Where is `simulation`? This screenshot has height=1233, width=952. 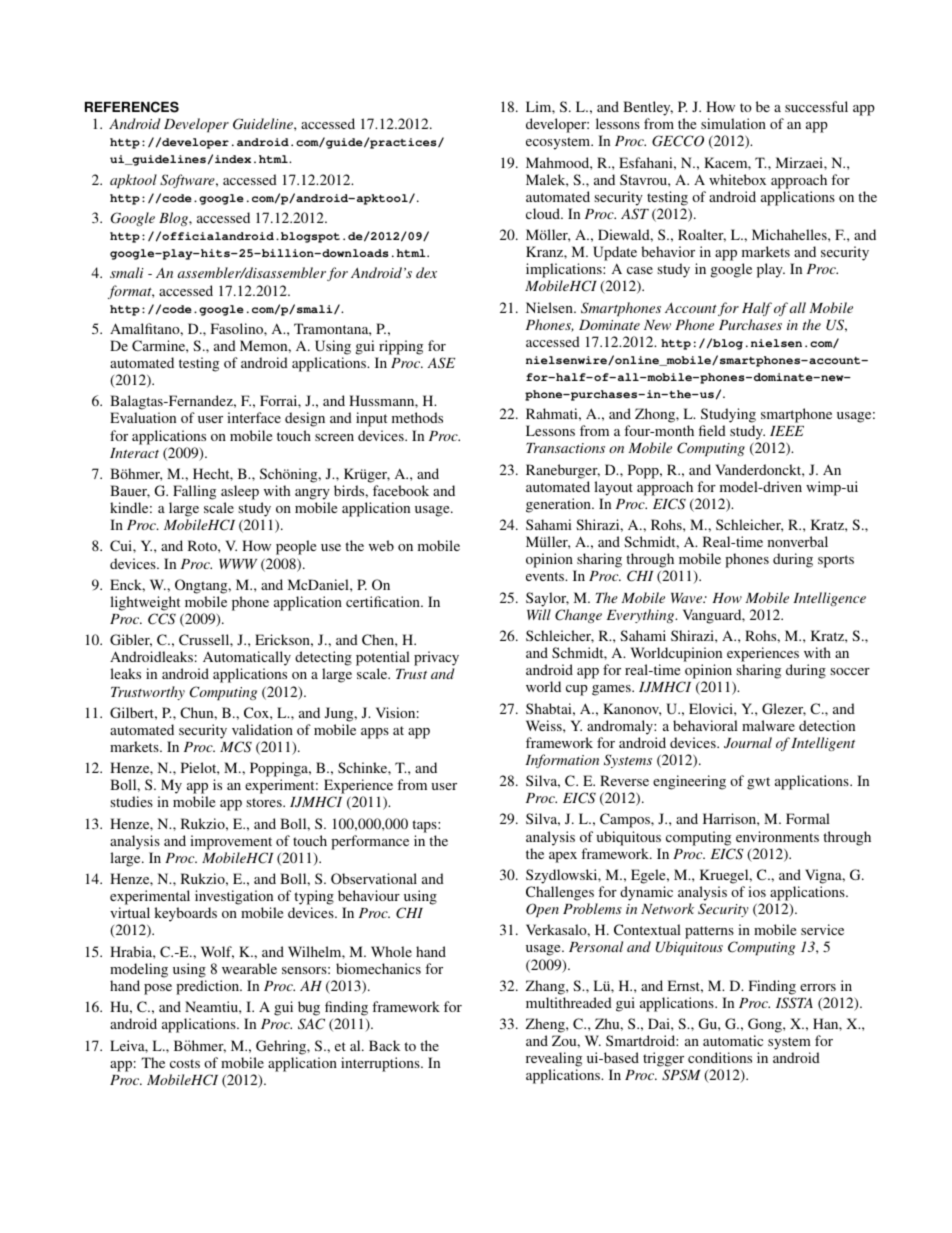 simulation is located at coordinates (733, 123).
